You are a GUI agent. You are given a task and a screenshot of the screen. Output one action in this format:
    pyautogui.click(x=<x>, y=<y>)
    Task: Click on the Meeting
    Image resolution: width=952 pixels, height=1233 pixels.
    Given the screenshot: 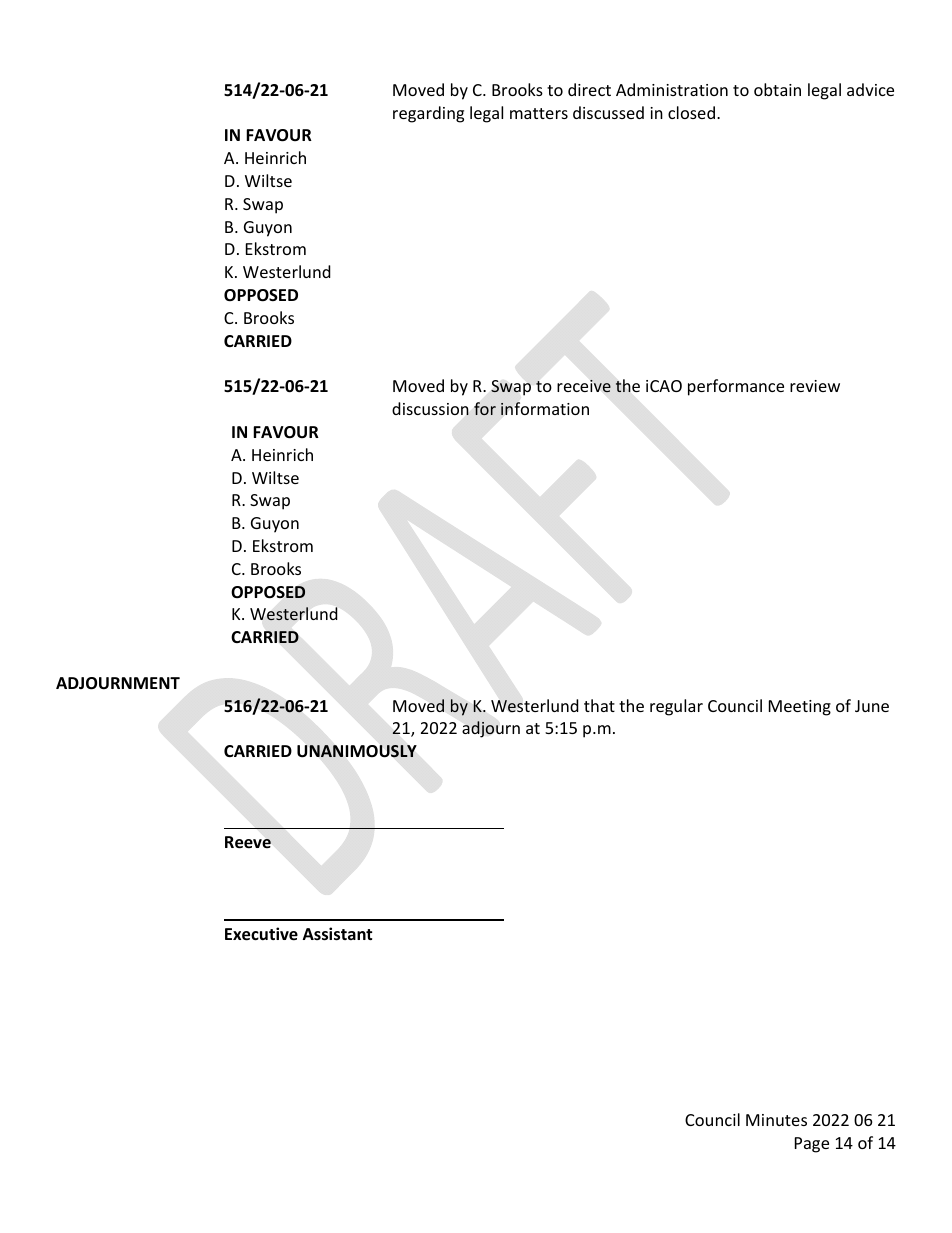 What is the action you would take?
    pyautogui.click(x=800, y=708)
